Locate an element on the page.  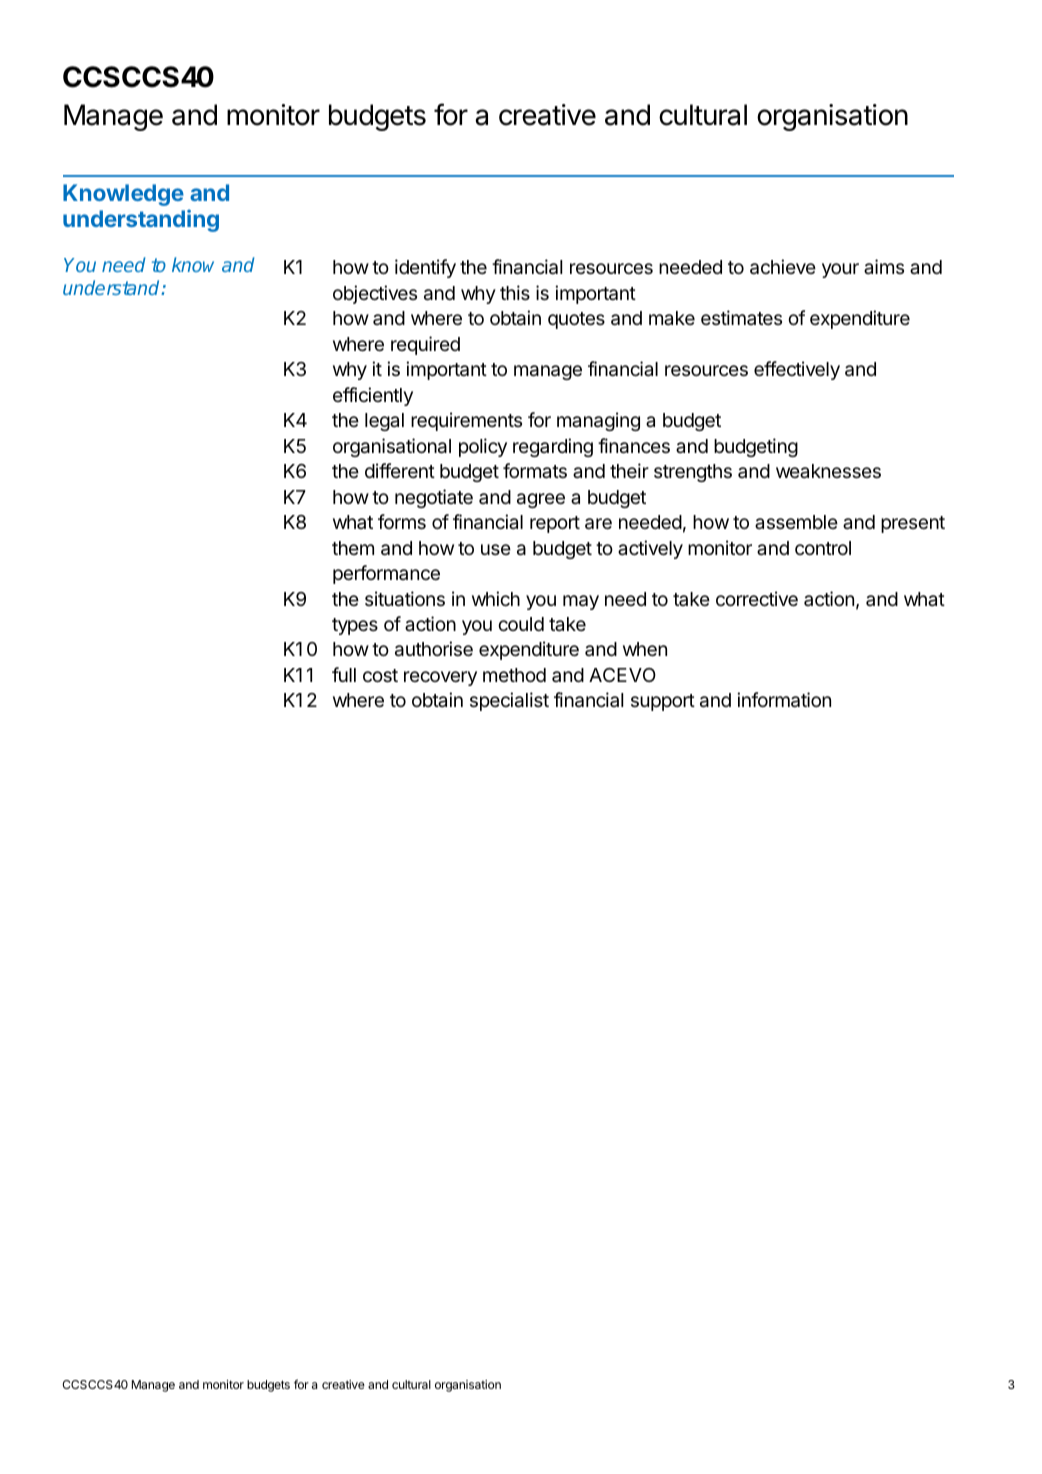
are is located at coordinates (598, 524).
